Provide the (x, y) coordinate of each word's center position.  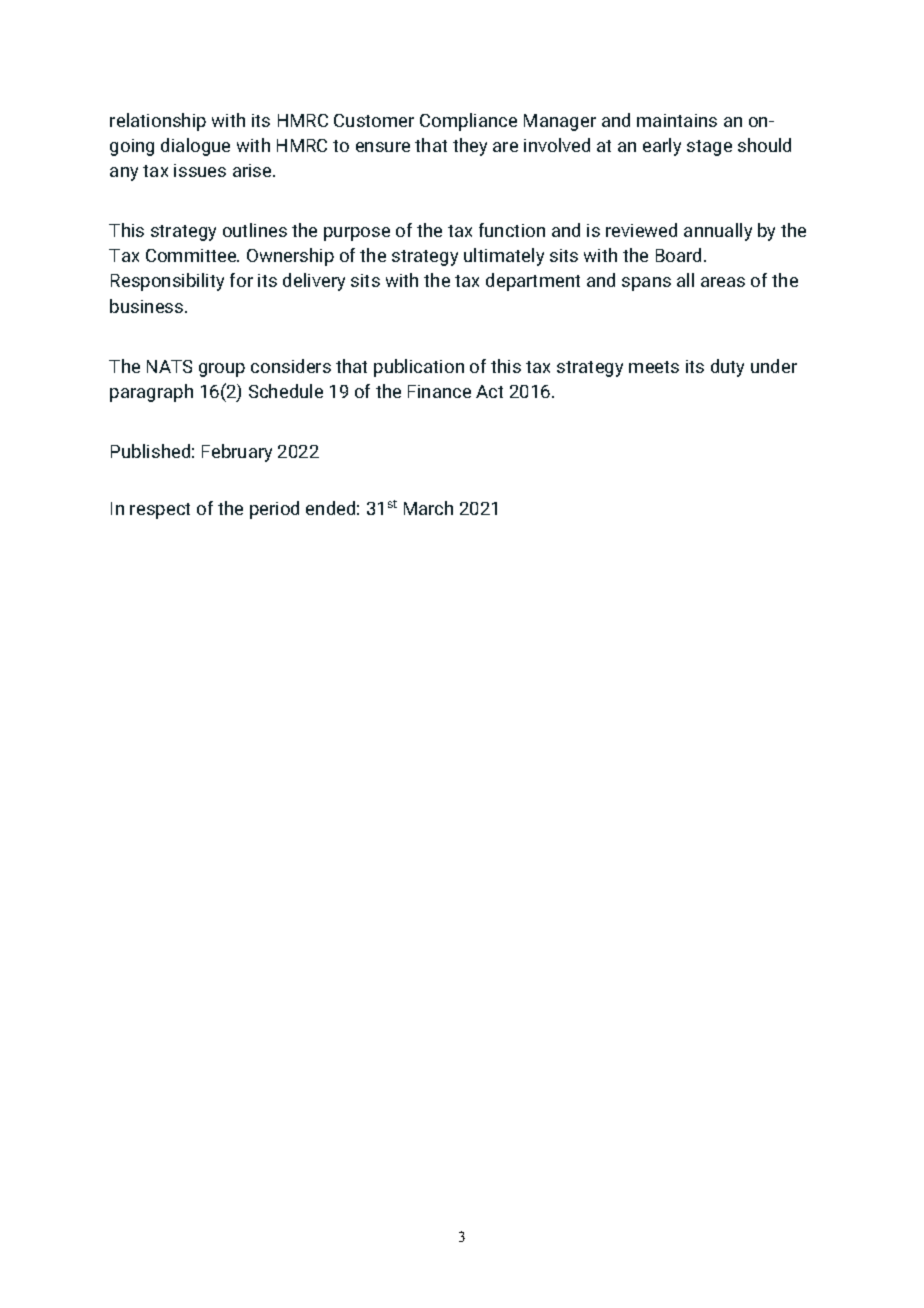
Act (489, 391)
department (533, 282)
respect (160, 511)
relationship (158, 122)
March (428, 508)
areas (723, 282)
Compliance (468, 122)
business (148, 306)
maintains (677, 120)
